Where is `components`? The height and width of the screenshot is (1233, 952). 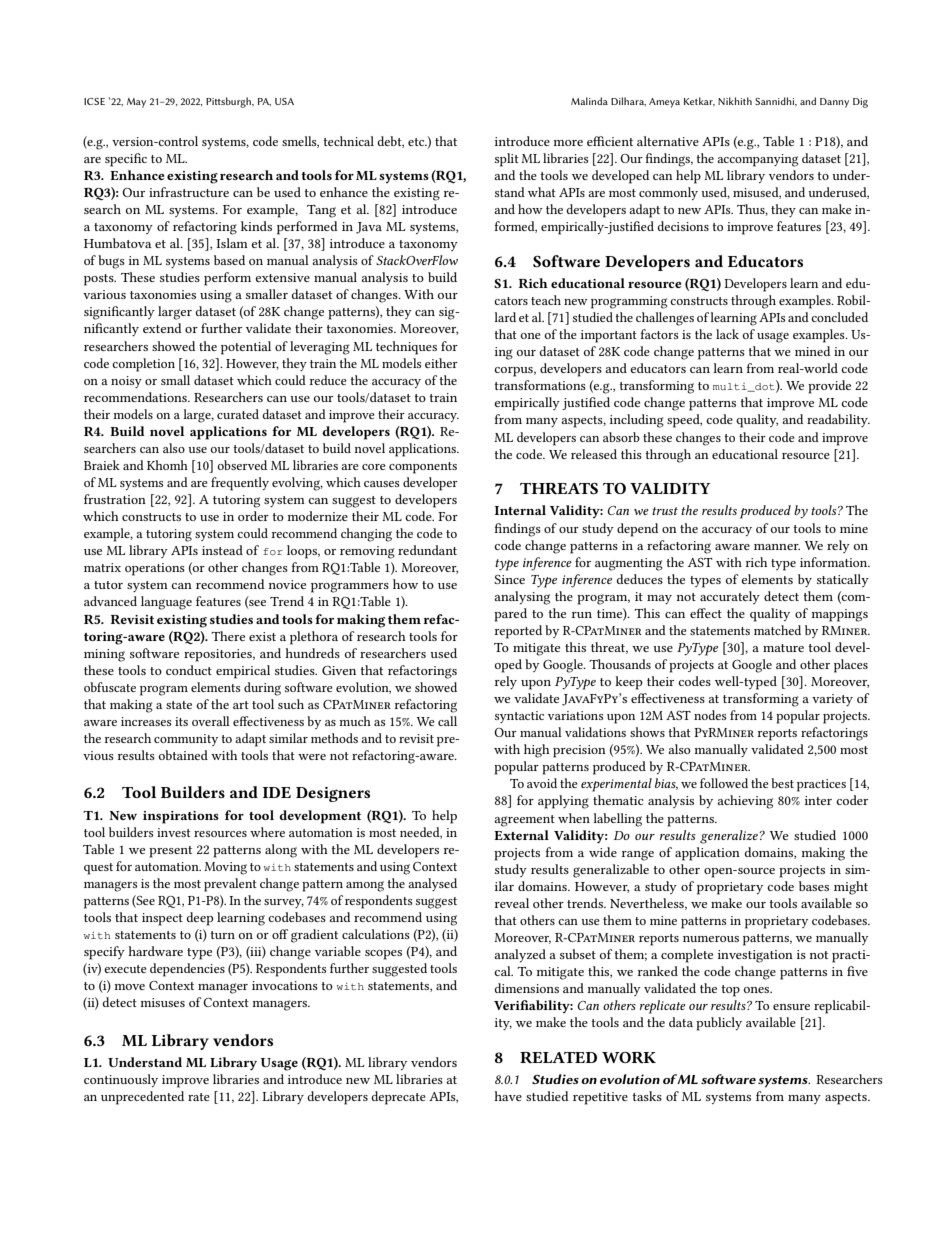 components is located at coordinates (423, 468).
